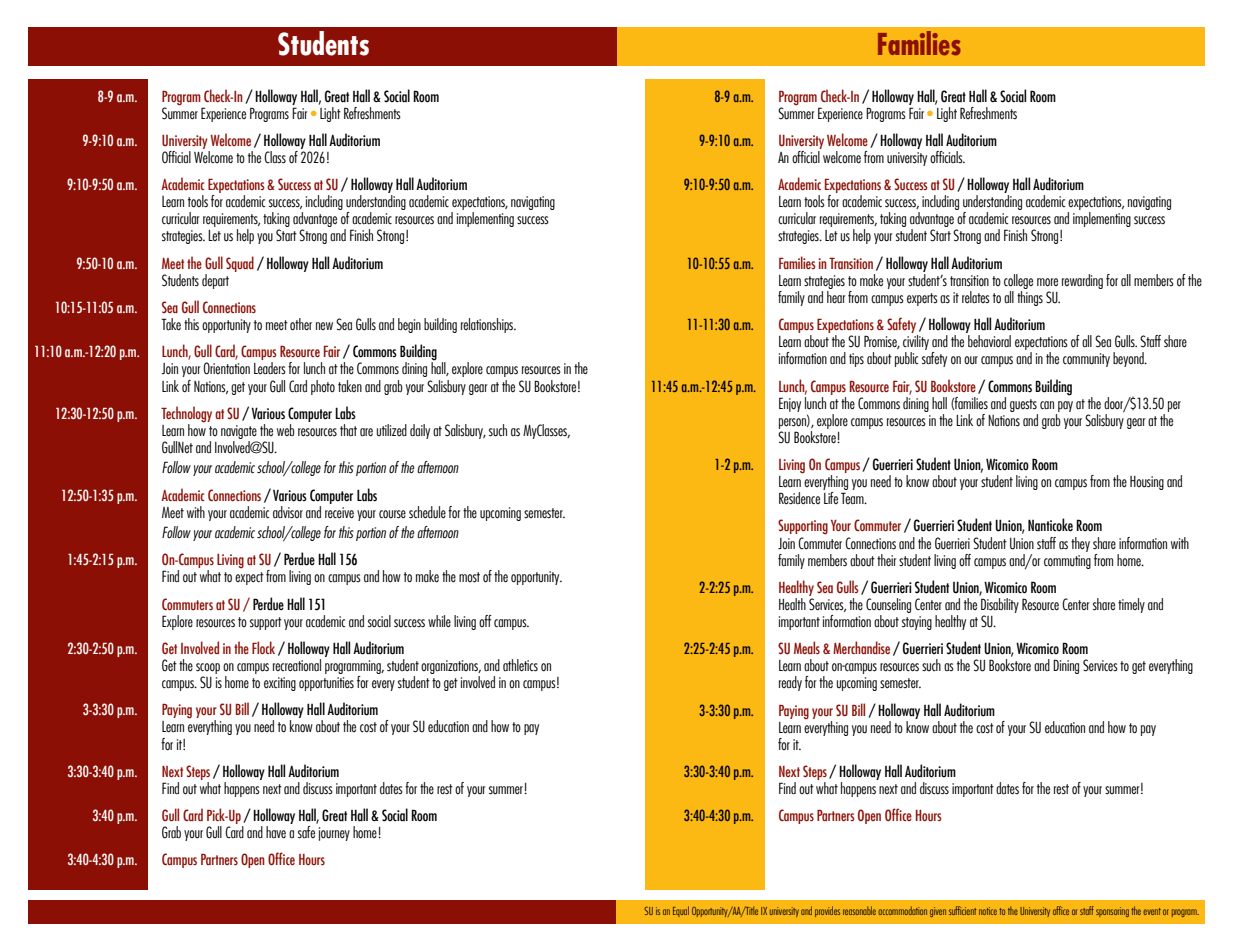 Image resolution: width=1233 pixels, height=952 pixels. What do you see at coordinates (836, 296) in the image?
I see `hear` at bounding box center [836, 296].
